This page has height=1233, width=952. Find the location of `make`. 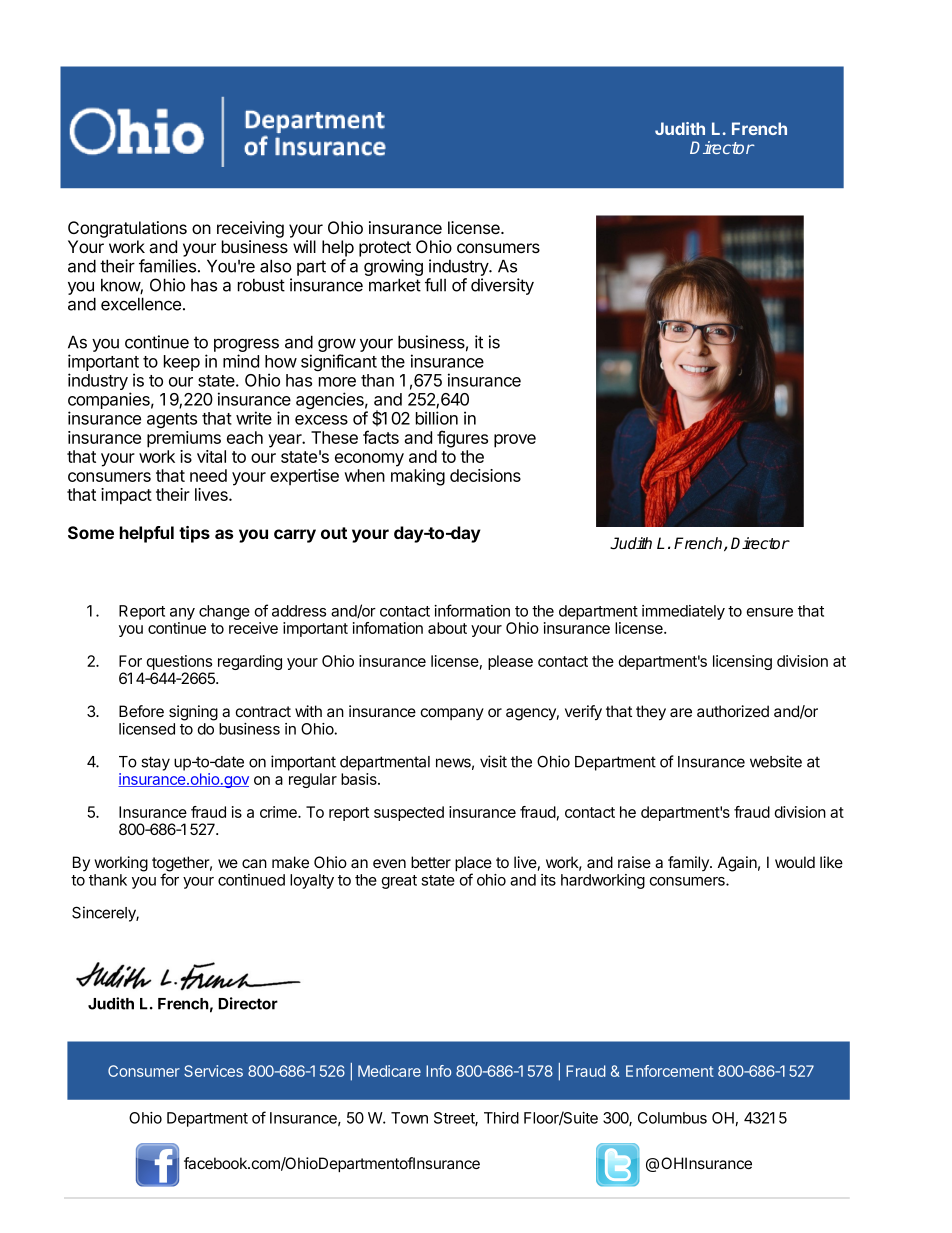

make is located at coordinates (290, 862).
